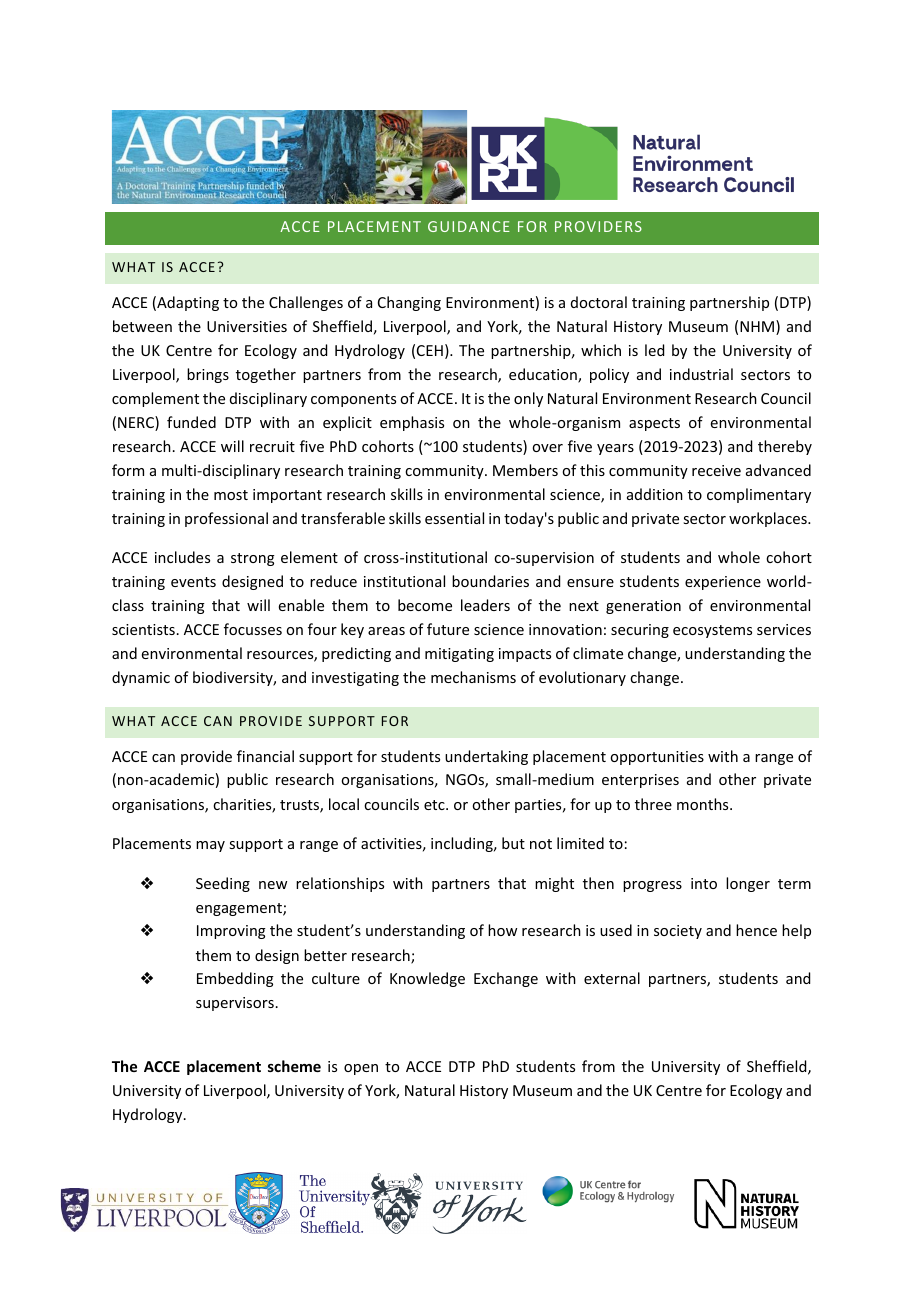 The width and height of the image is (924, 1308). Describe the element at coordinates (599, 302) in the image. I see `doctoral` at that location.
